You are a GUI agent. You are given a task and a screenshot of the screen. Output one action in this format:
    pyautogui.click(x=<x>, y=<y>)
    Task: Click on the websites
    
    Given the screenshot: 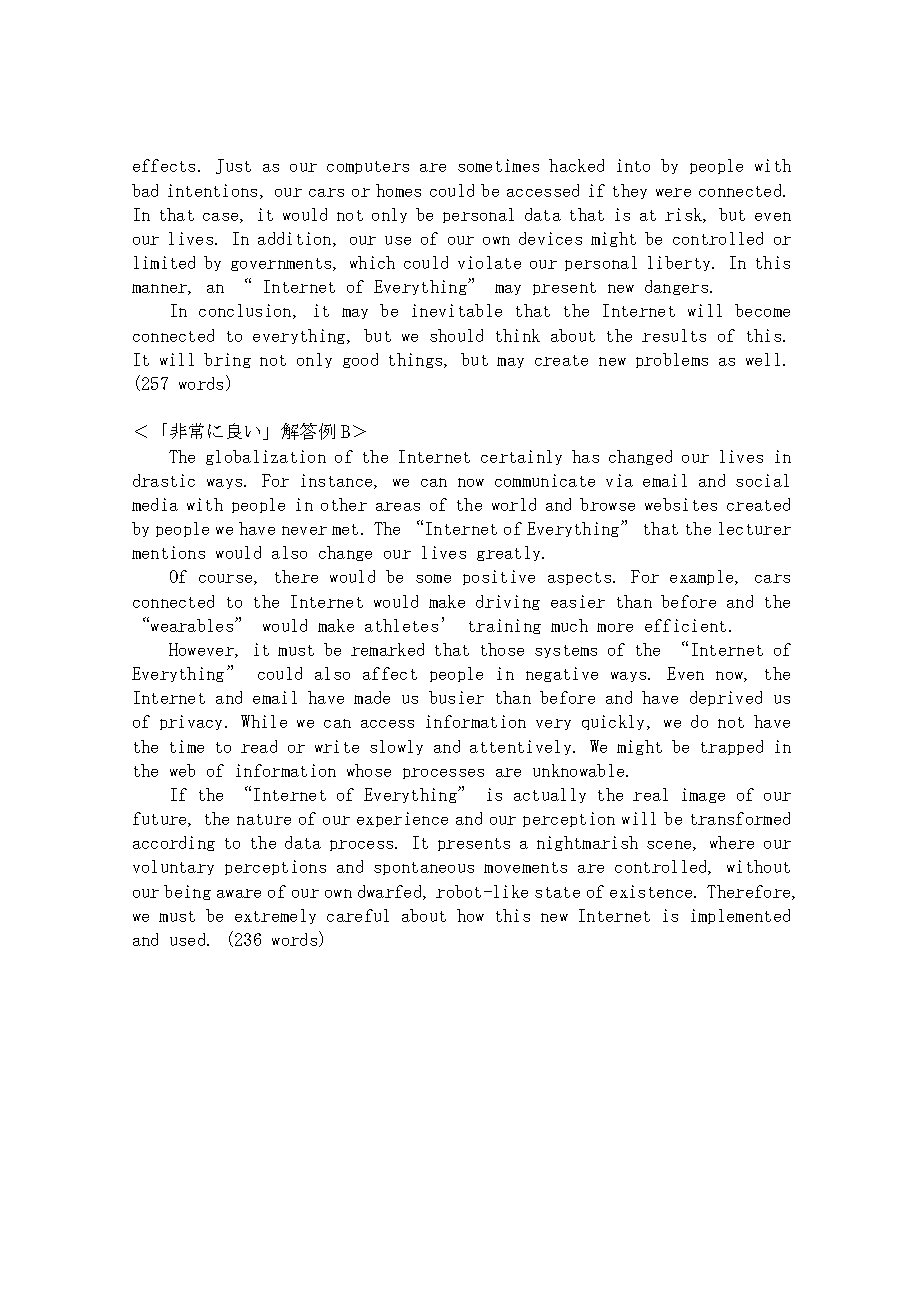 What is the action you would take?
    pyautogui.click(x=681, y=504)
